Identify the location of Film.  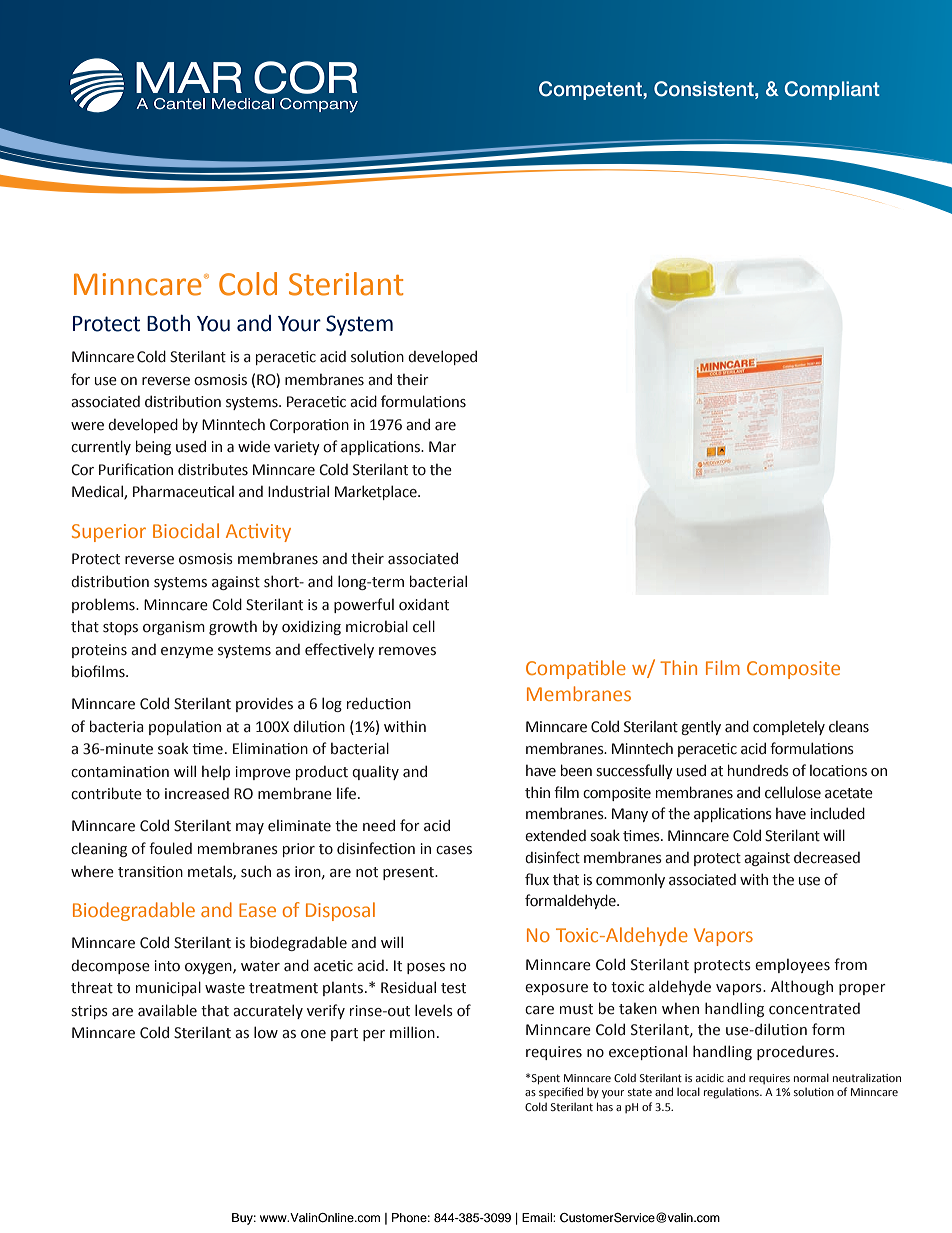
(723, 667).
